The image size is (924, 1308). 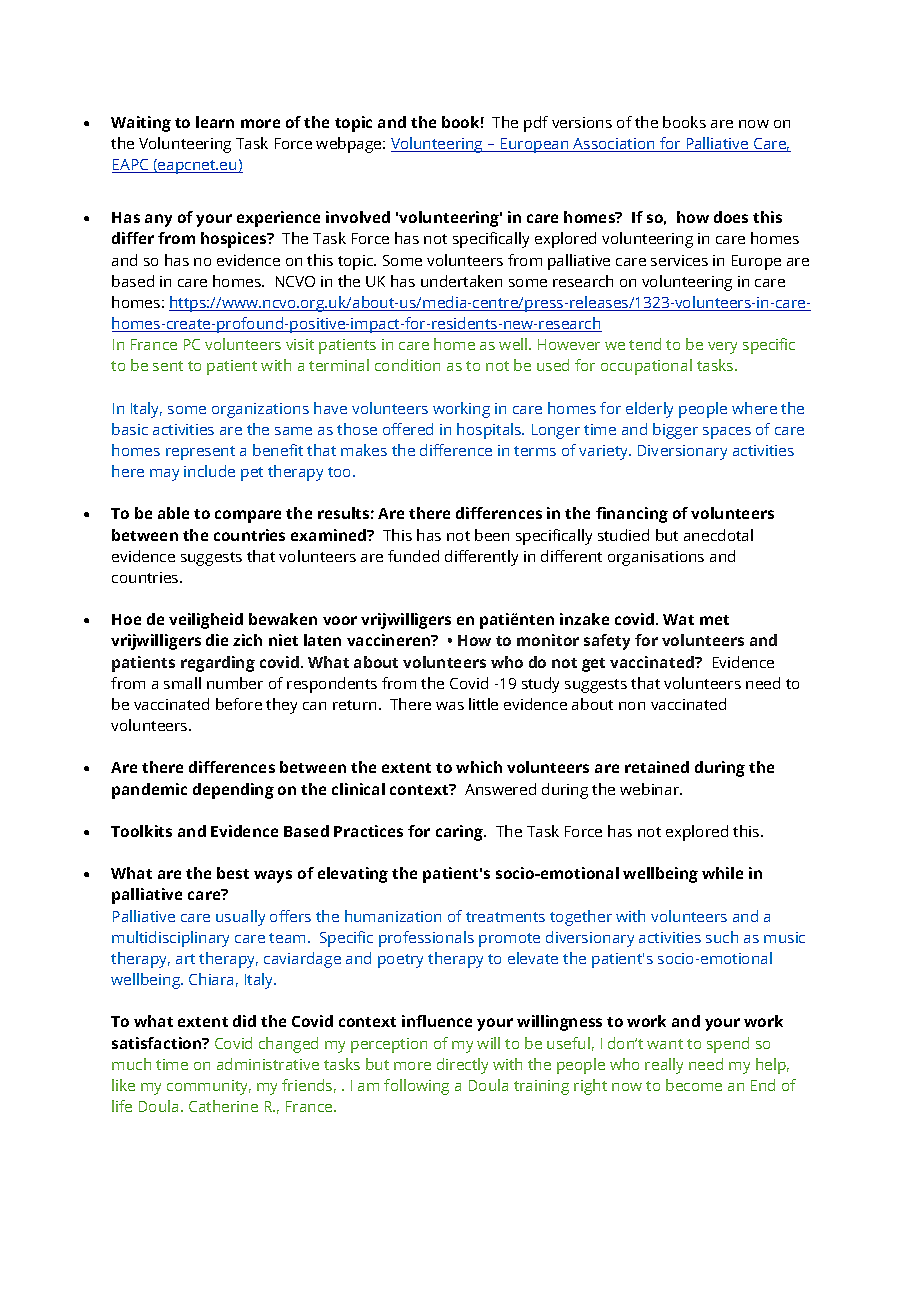 I want to click on learn, so click(x=215, y=122).
